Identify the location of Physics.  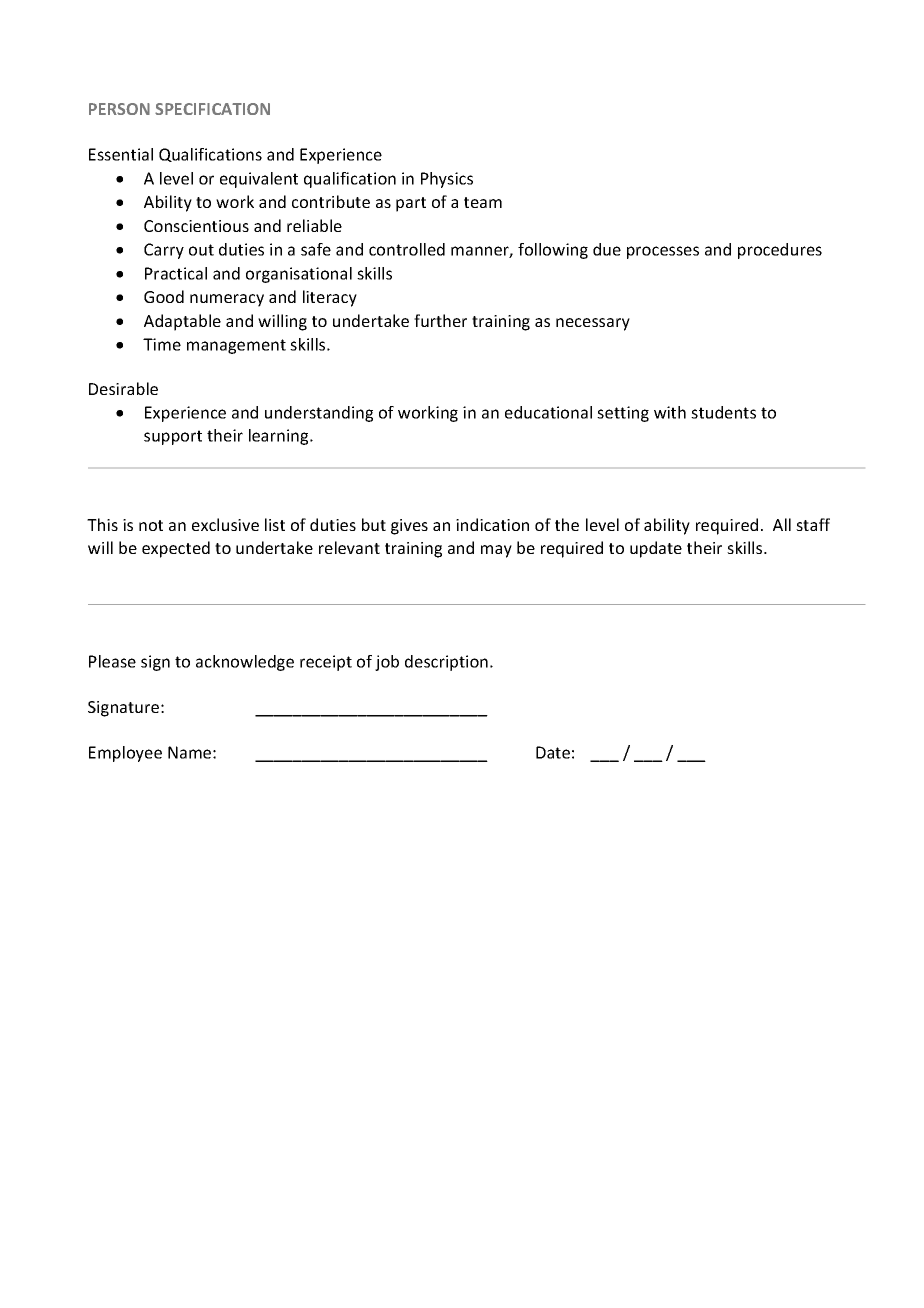
(447, 180).
